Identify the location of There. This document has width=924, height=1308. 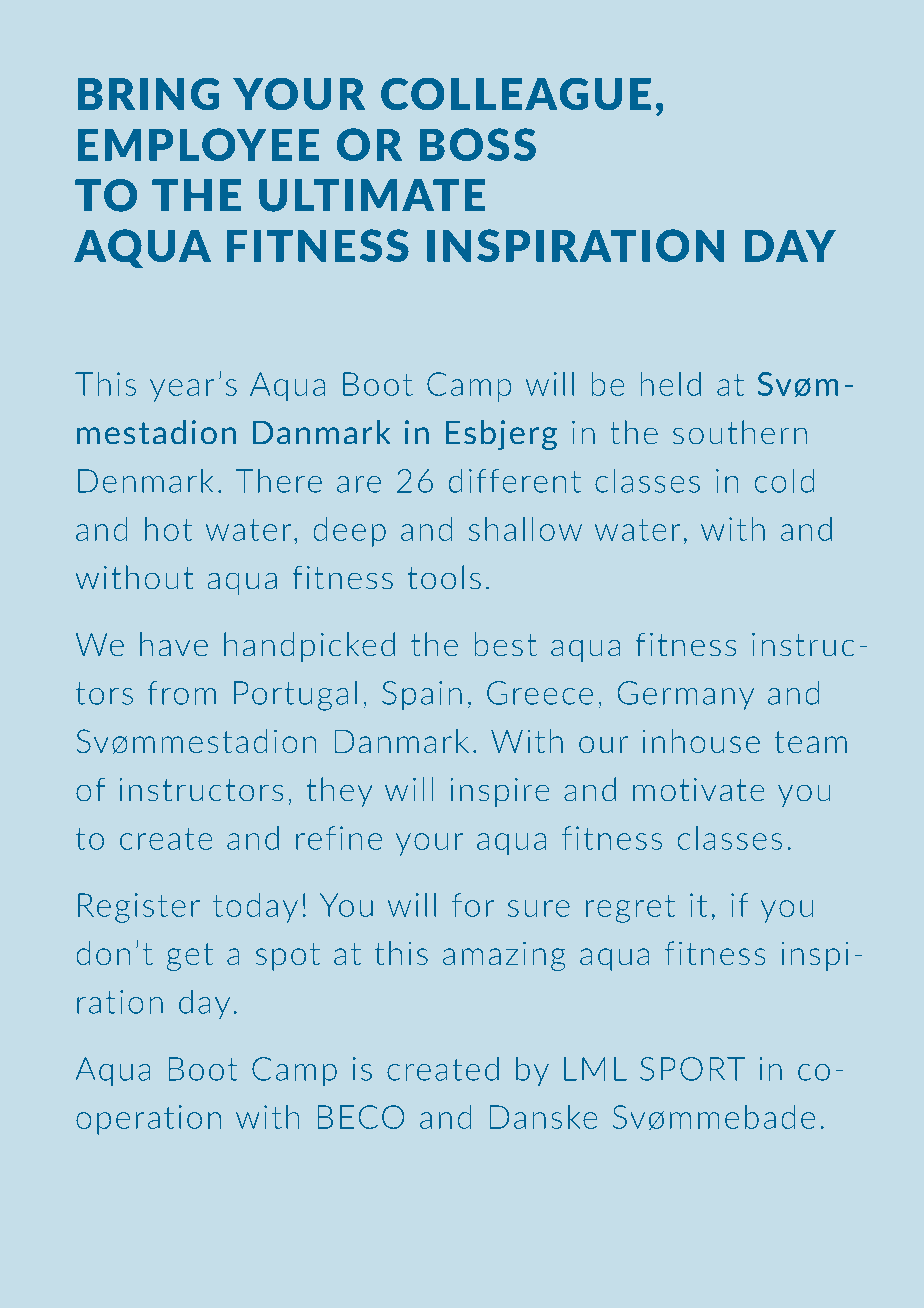
(278, 480).
